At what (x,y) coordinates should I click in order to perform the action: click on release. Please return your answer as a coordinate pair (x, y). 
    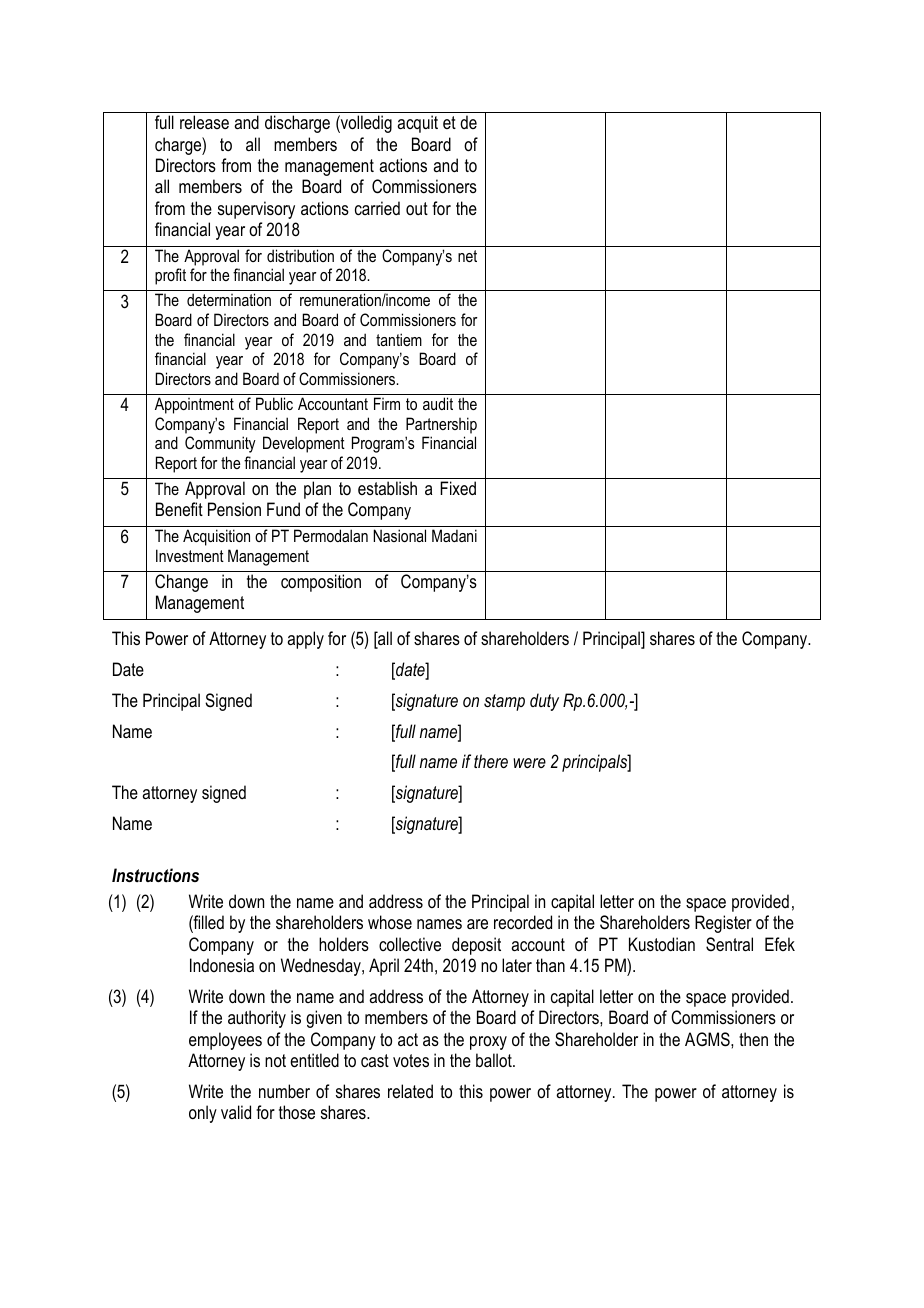
    Looking at the image, I should click on (204, 122).
